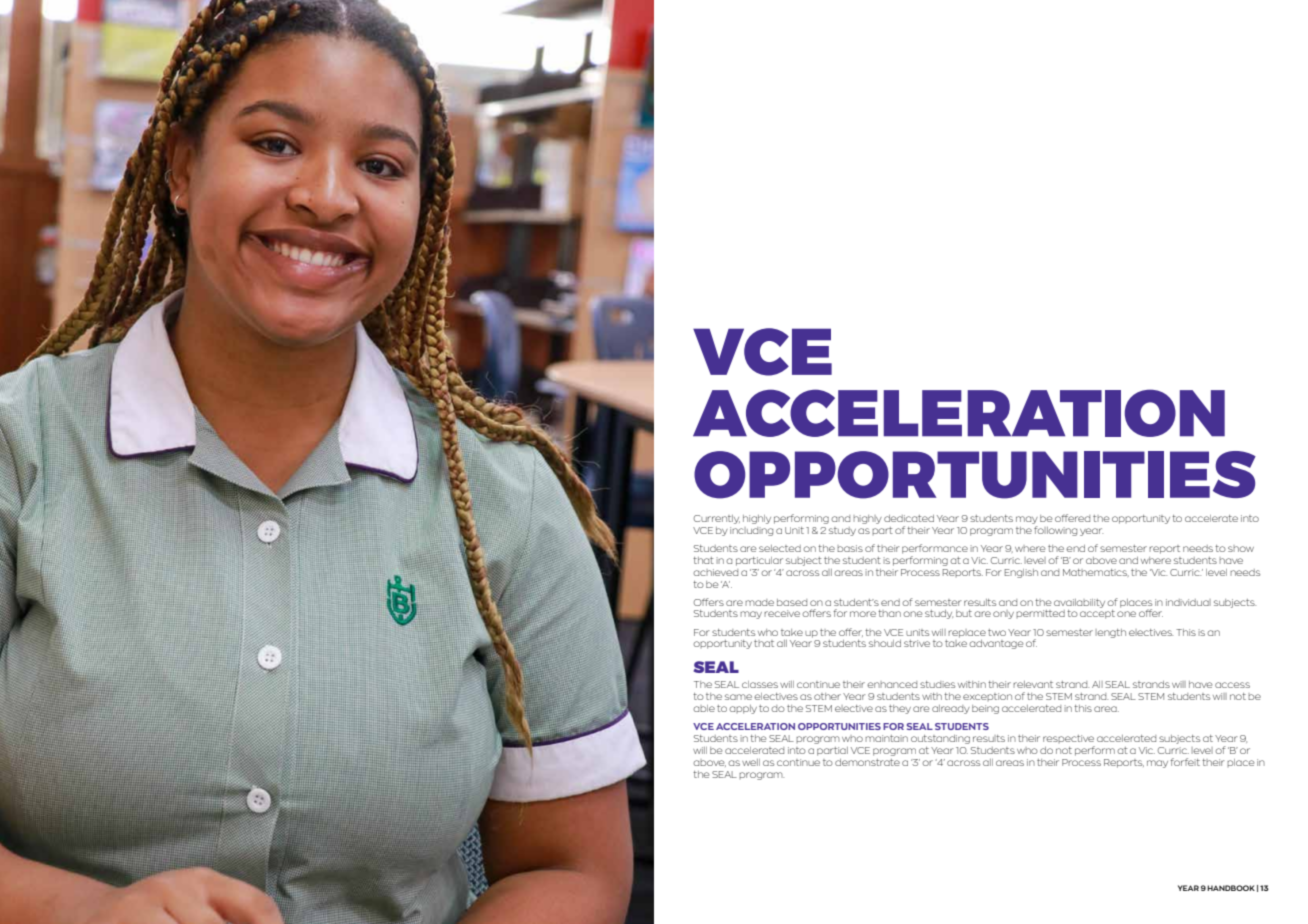  Describe the element at coordinates (1231, 888) in the image. I see `HANDBOOK` at that location.
